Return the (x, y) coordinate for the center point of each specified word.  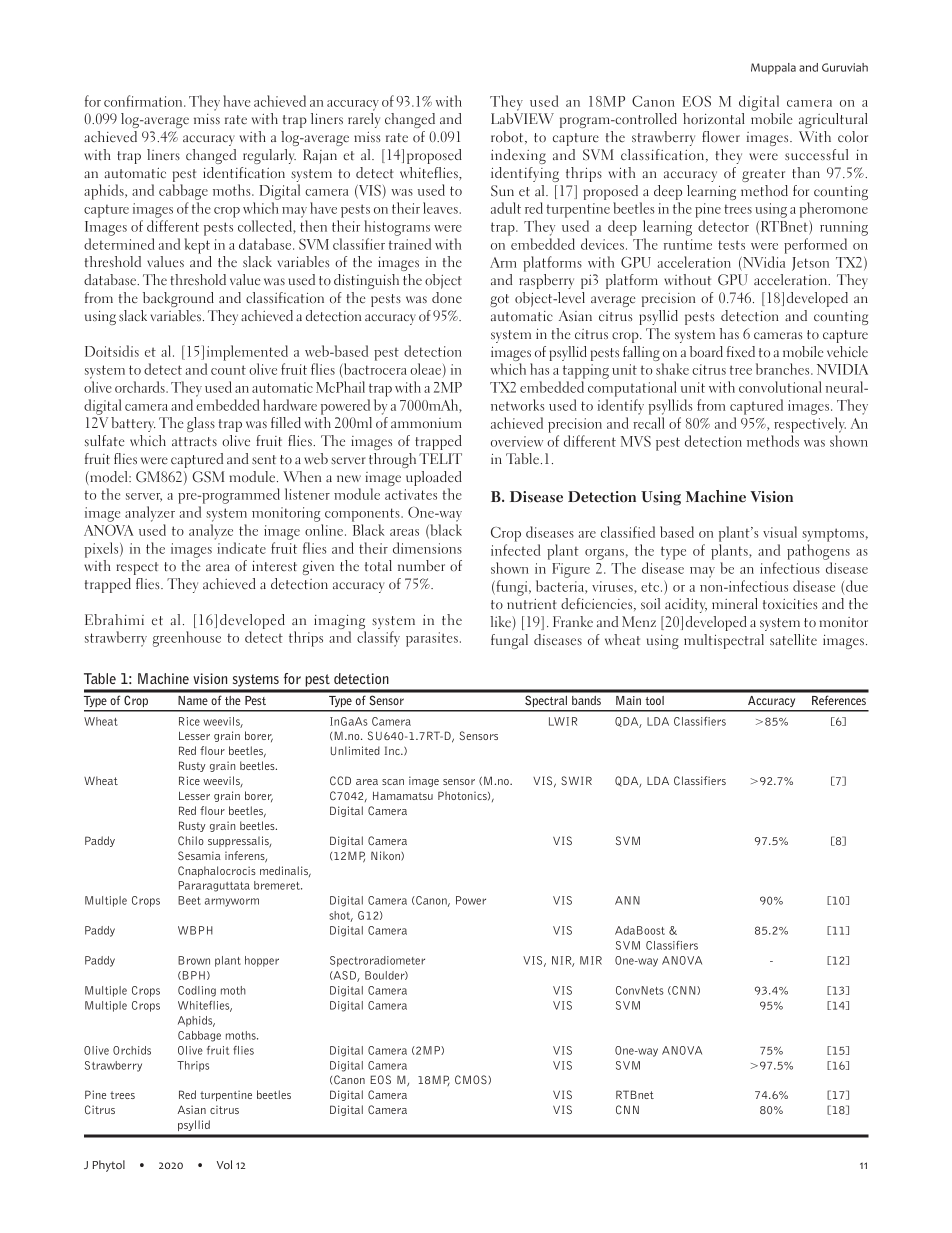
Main (628, 700)
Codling (197, 991)
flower (721, 137)
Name (193, 700)
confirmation (144, 101)
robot (508, 137)
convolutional (780, 387)
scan (393, 782)
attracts (194, 441)
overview (517, 441)
